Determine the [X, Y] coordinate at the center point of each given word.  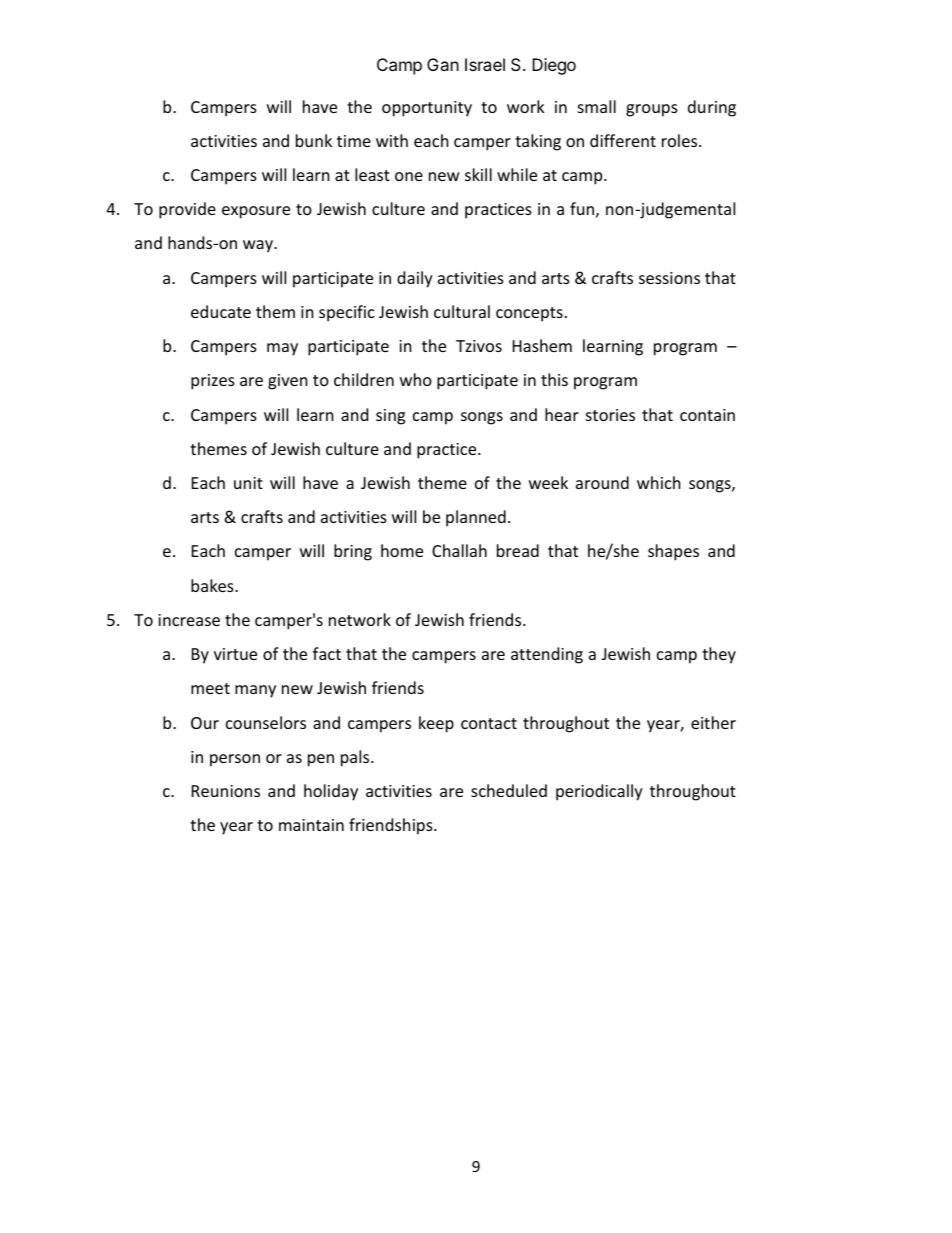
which [659, 482]
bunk [314, 140]
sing [390, 417]
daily [415, 279]
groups [652, 110]
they [719, 655]
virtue [235, 654]
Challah [459, 550]
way [259, 246]
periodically [599, 792]
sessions [669, 278]
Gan [443, 64]
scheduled [509, 790]
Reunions [226, 791]
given [288, 382]
